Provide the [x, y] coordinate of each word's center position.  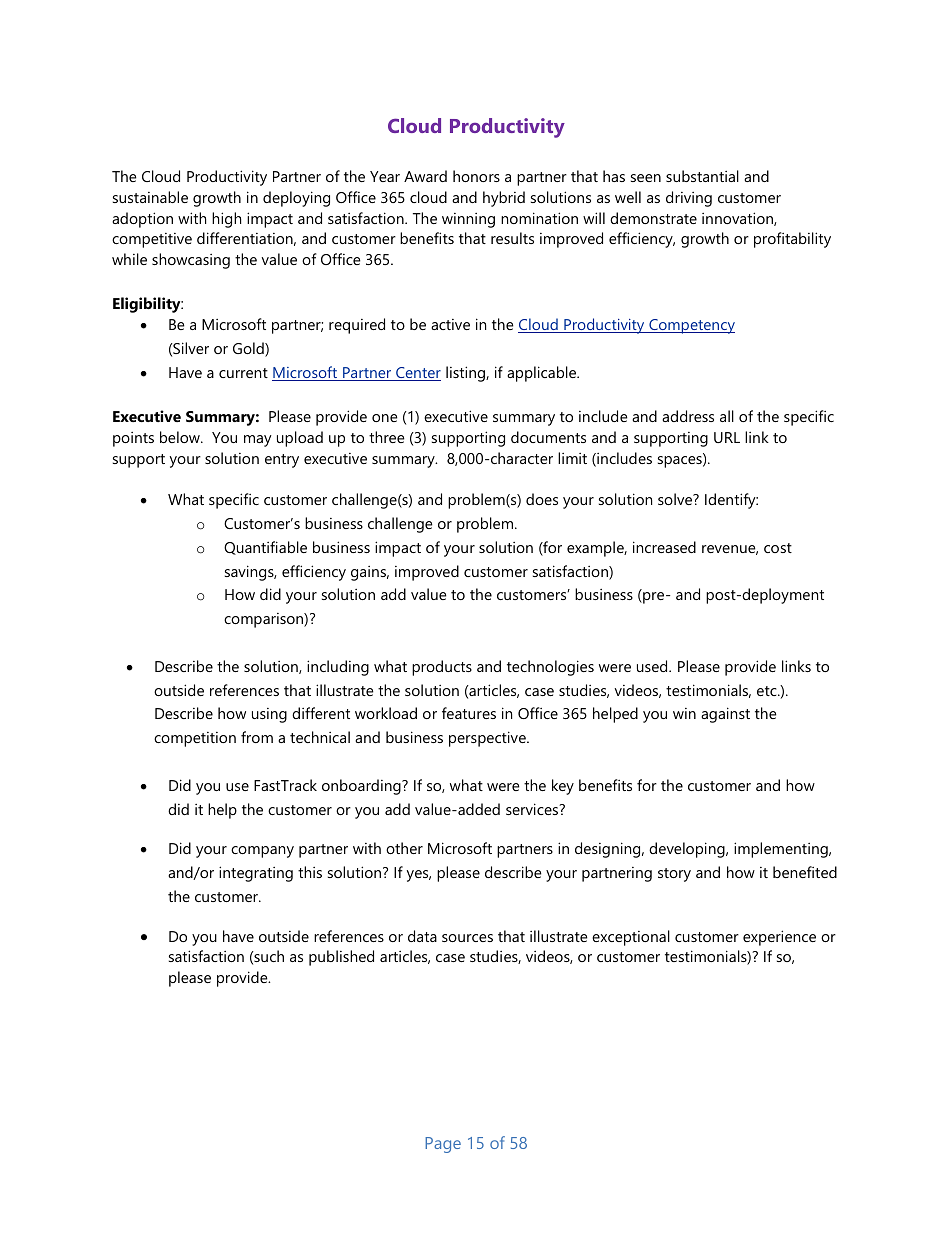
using [269, 715]
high [226, 220]
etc [768, 691]
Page [443, 1145]
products [442, 668]
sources [467, 938]
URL [727, 437]
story [674, 875]
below [181, 437]
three [387, 437]
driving [689, 199]
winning [468, 220]
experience [779, 938]
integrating [256, 874]
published [341, 958]
